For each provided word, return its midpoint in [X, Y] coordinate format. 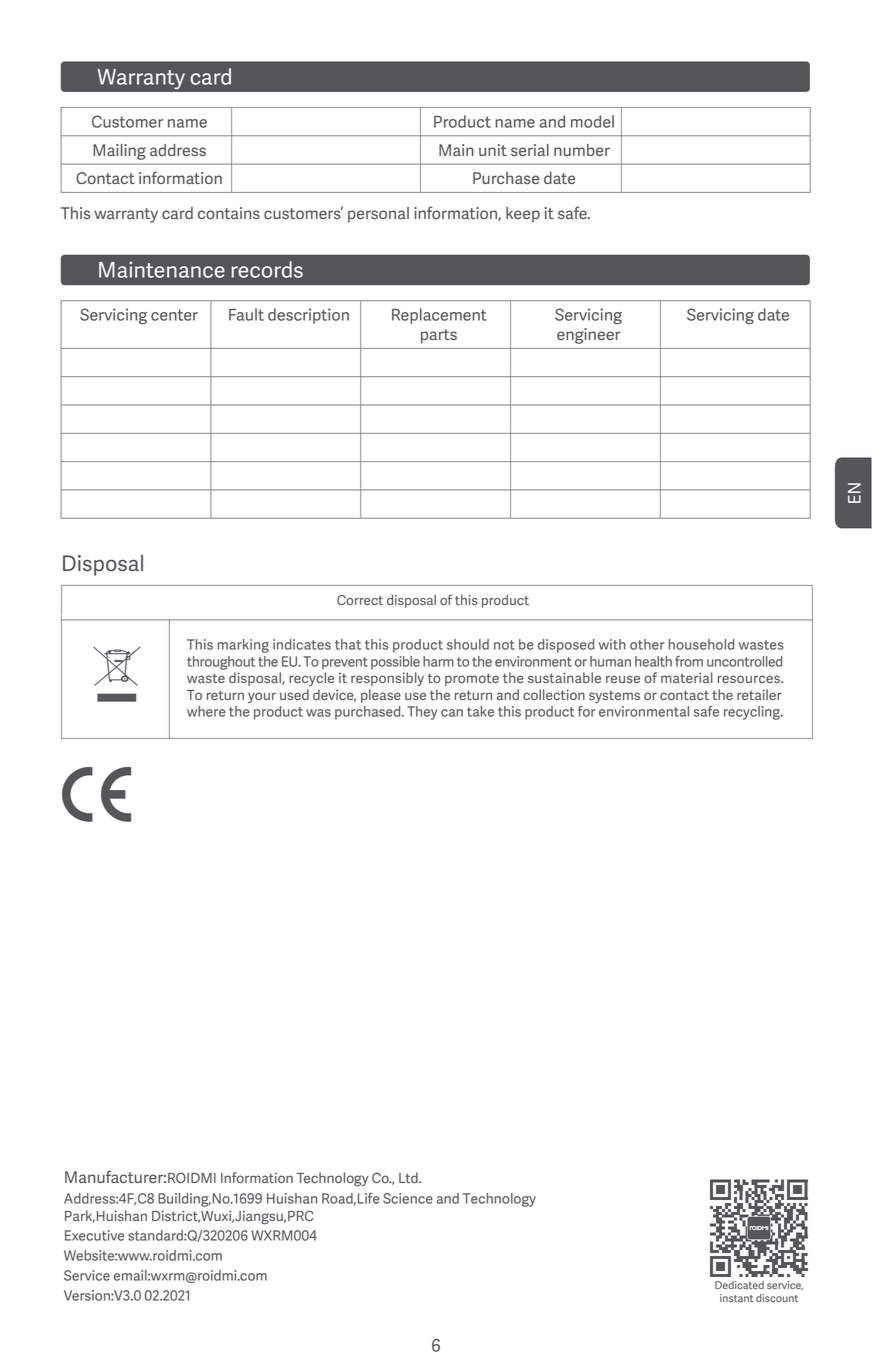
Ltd [409, 1177]
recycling [753, 713]
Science [407, 1198]
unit [493, 150]
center [174, 315]
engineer [588, 336]
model [592, 121]
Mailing [119, 152]
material [687, 677]
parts [439, 336]
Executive [94, 1235]
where [206, 711]
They [422, 713]
